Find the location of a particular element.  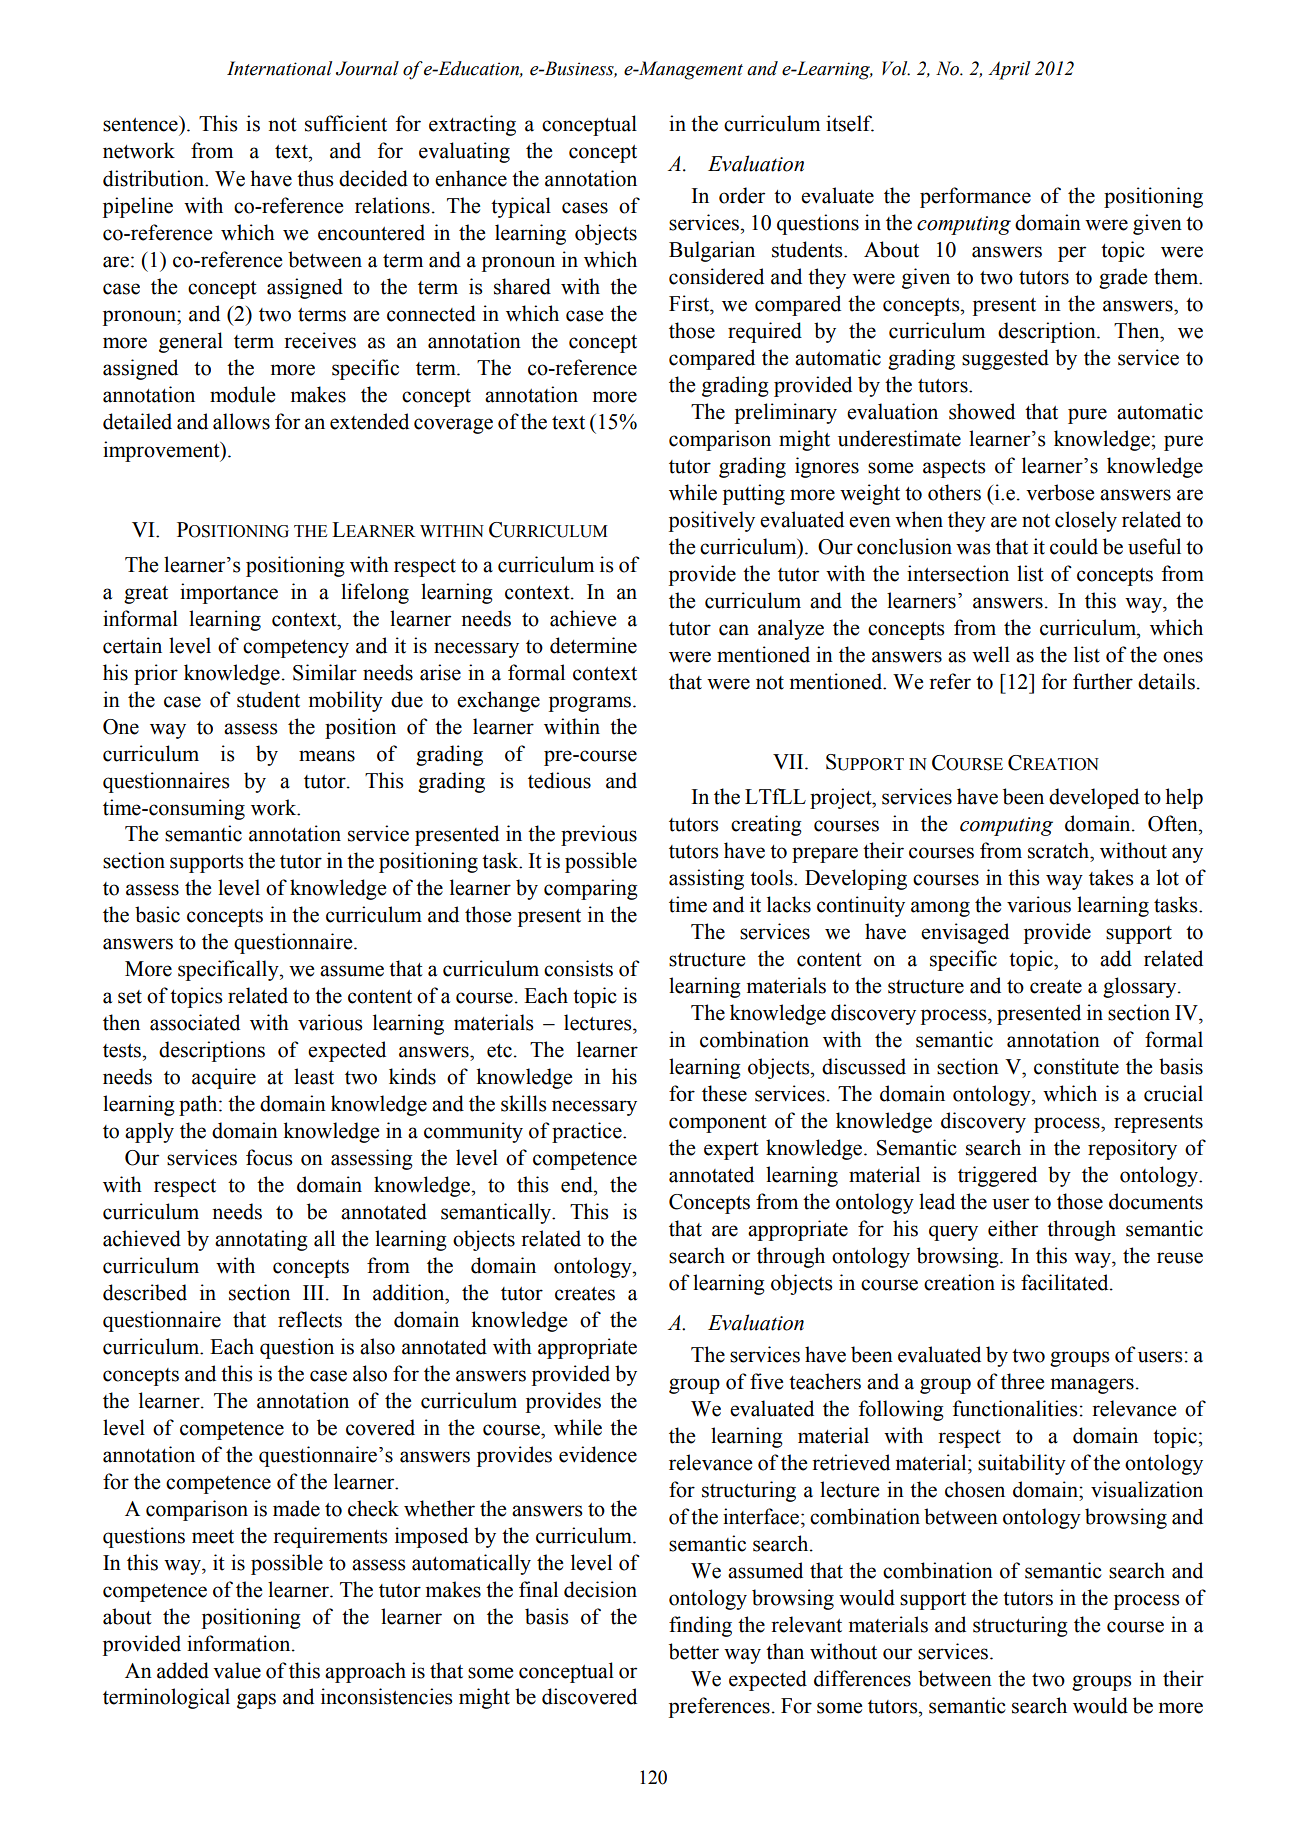

preliminary is located at coordinates (786, 413).
